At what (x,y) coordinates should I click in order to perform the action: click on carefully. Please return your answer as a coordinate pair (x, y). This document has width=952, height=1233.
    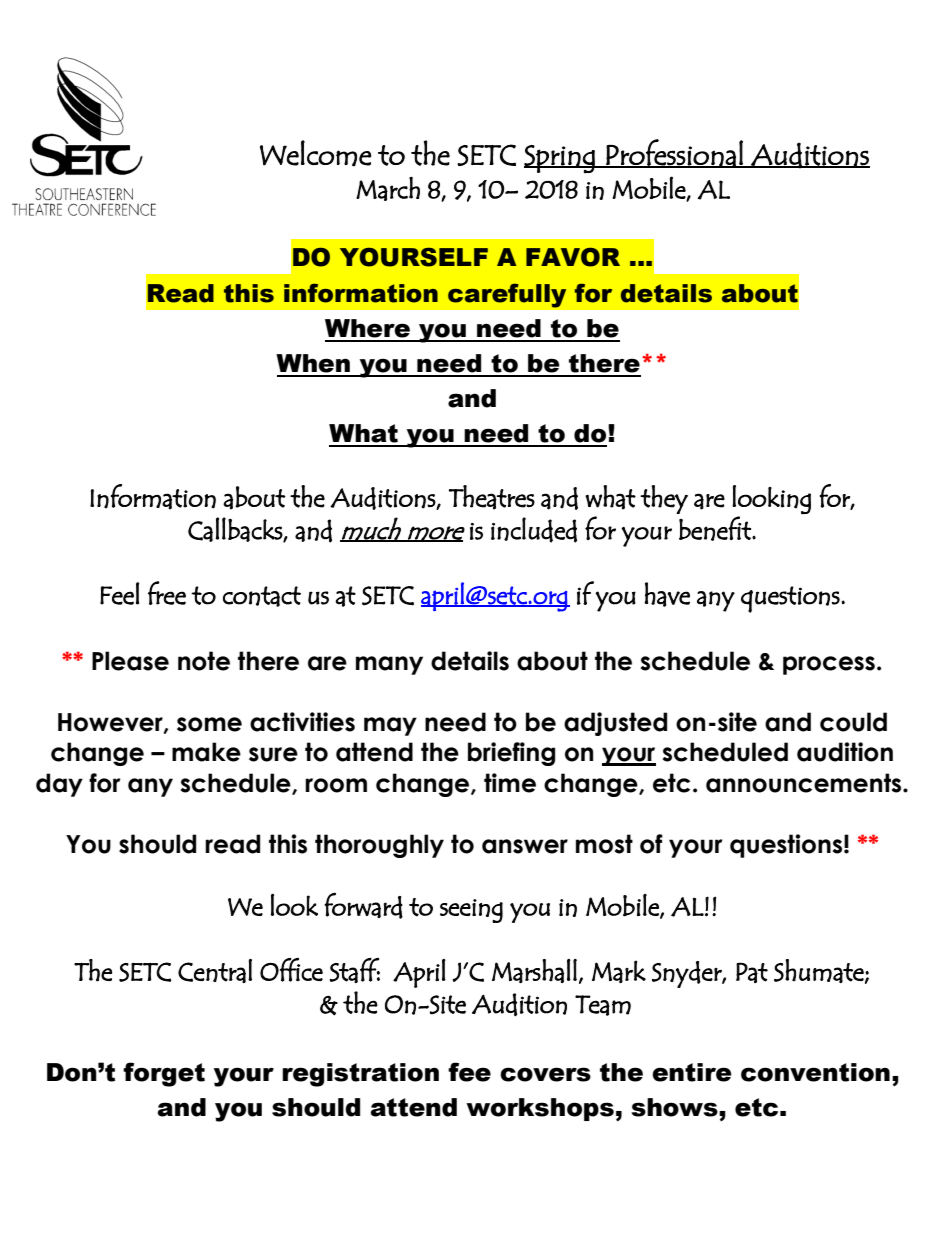
    Looking at the image, I should click on (507, 296).
